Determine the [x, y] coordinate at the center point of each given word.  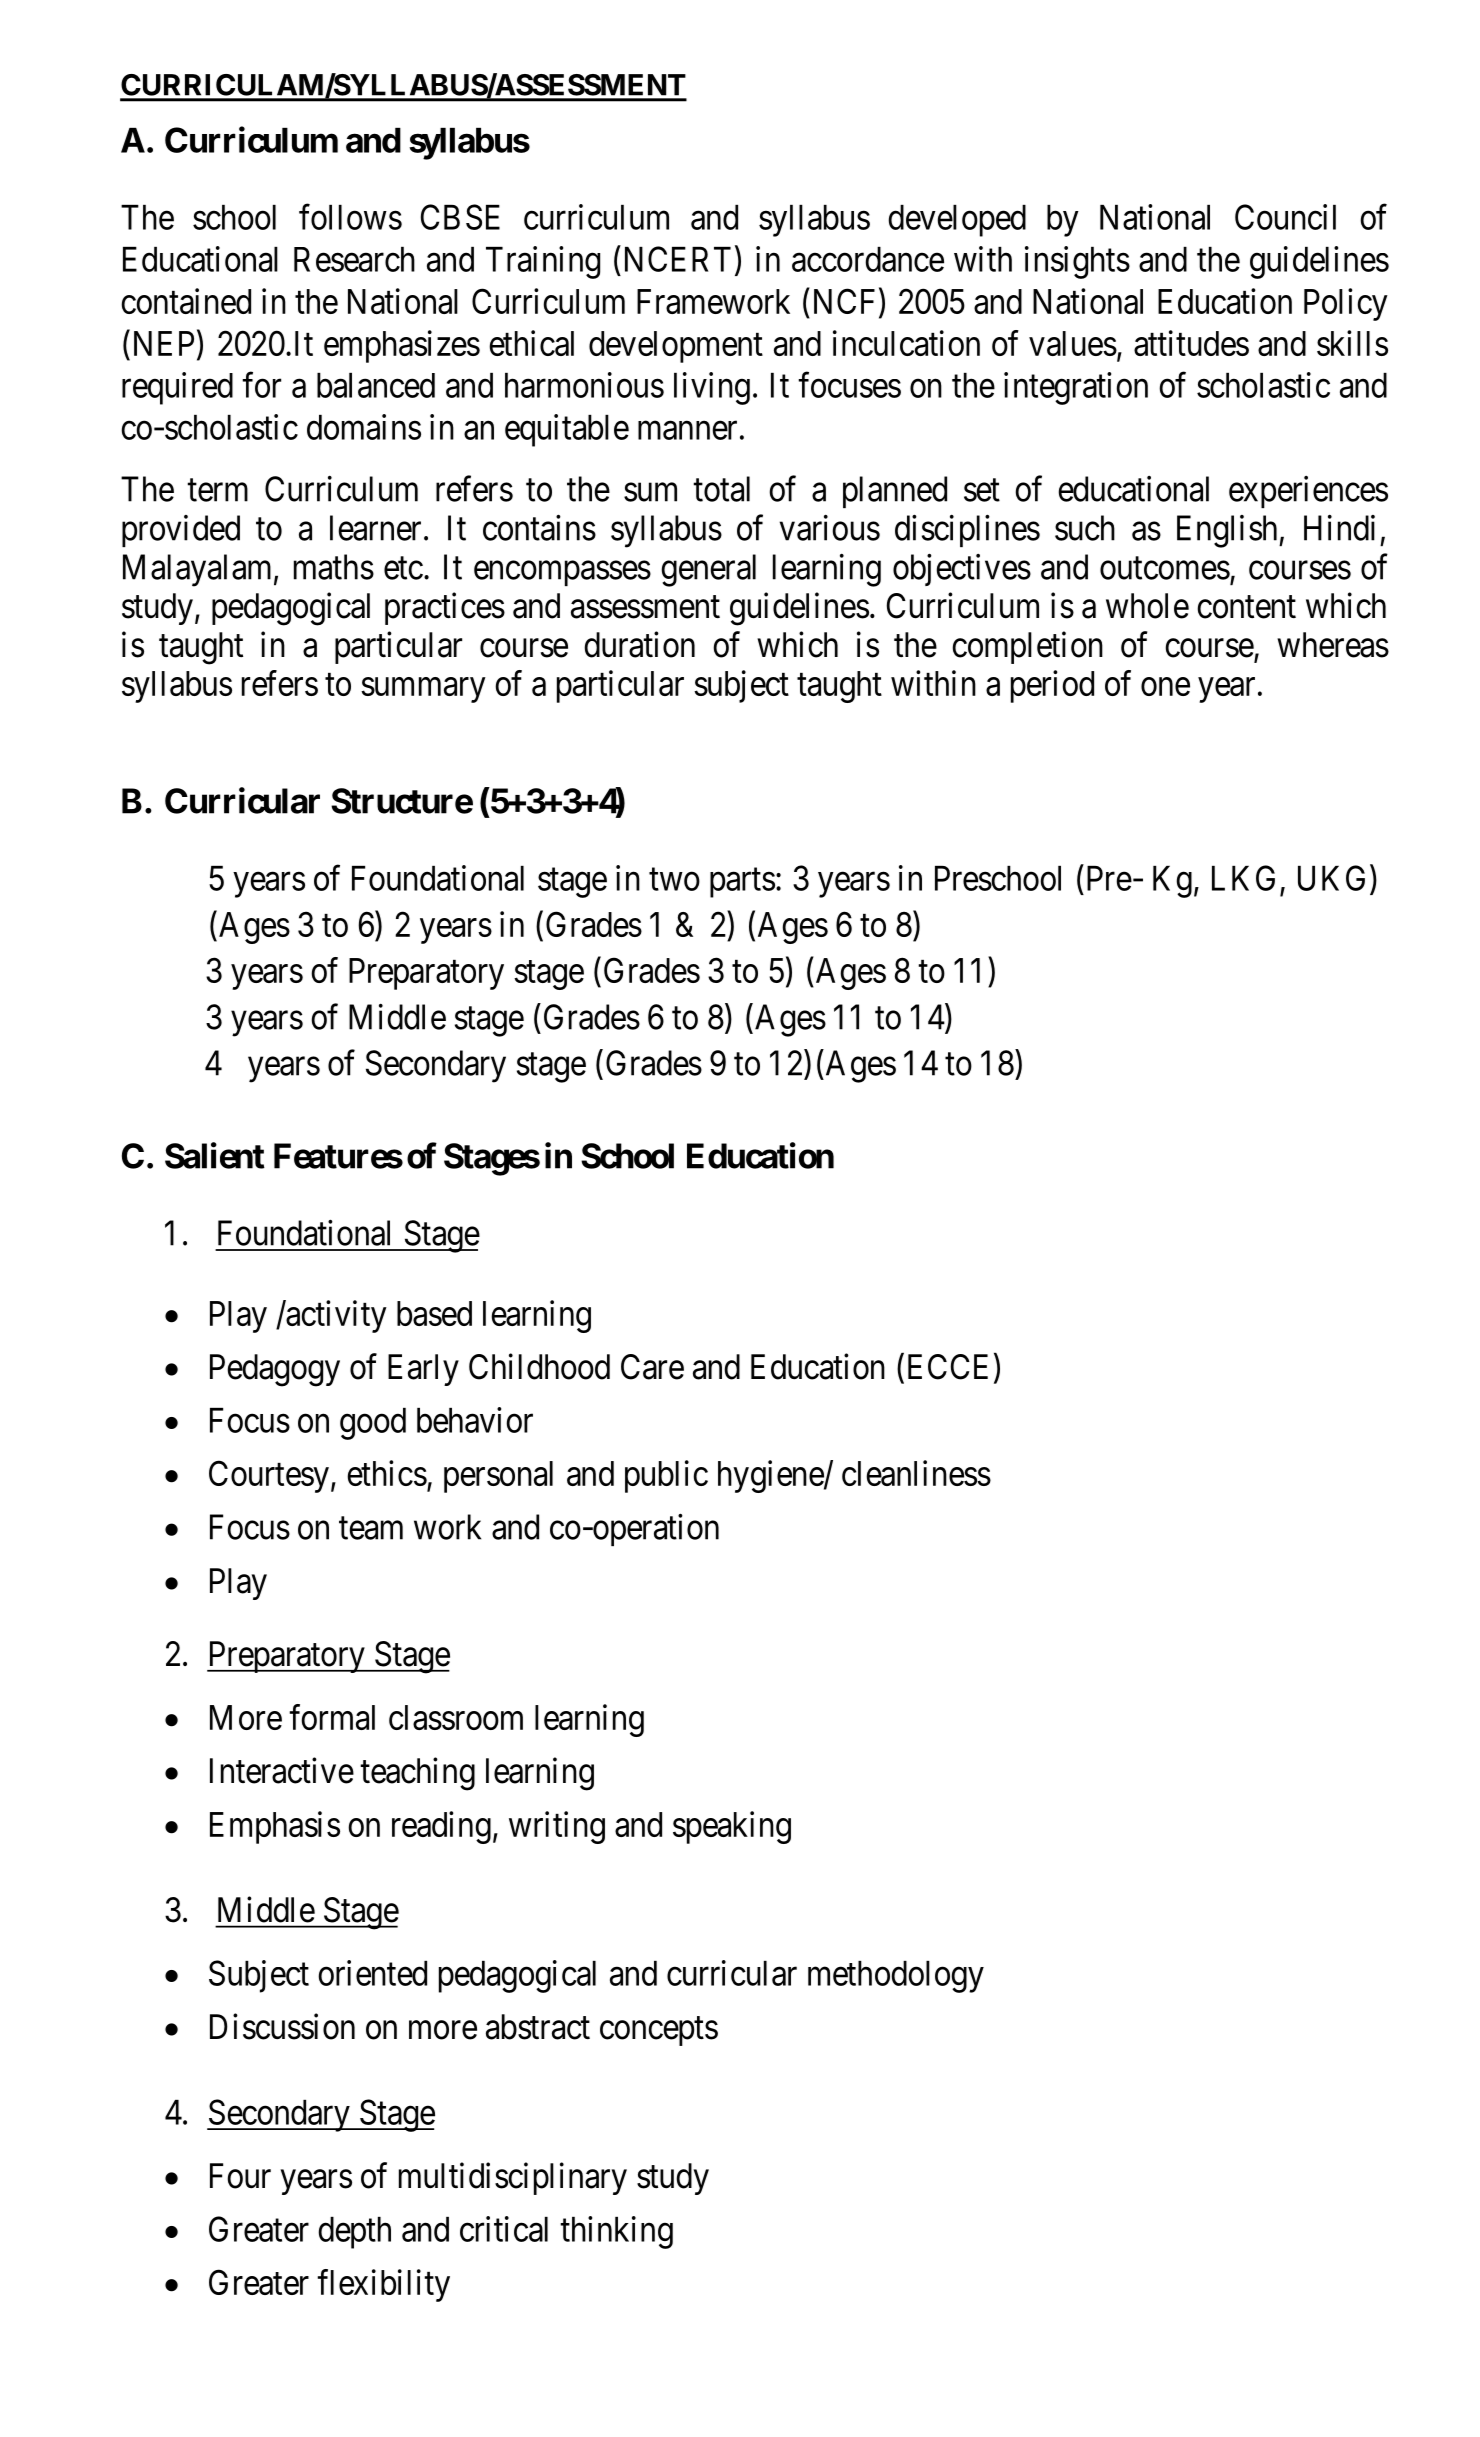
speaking [732, 1827]
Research [354, 259]
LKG [1243, 878]
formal [332, 1717]
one [1165, 687]
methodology [896, 1977]
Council [1285, 217]
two [674, 879]
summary [423, 690]
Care [652, 1367]
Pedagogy [275, 1370]
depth [354, 2233]
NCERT [678, 259]
